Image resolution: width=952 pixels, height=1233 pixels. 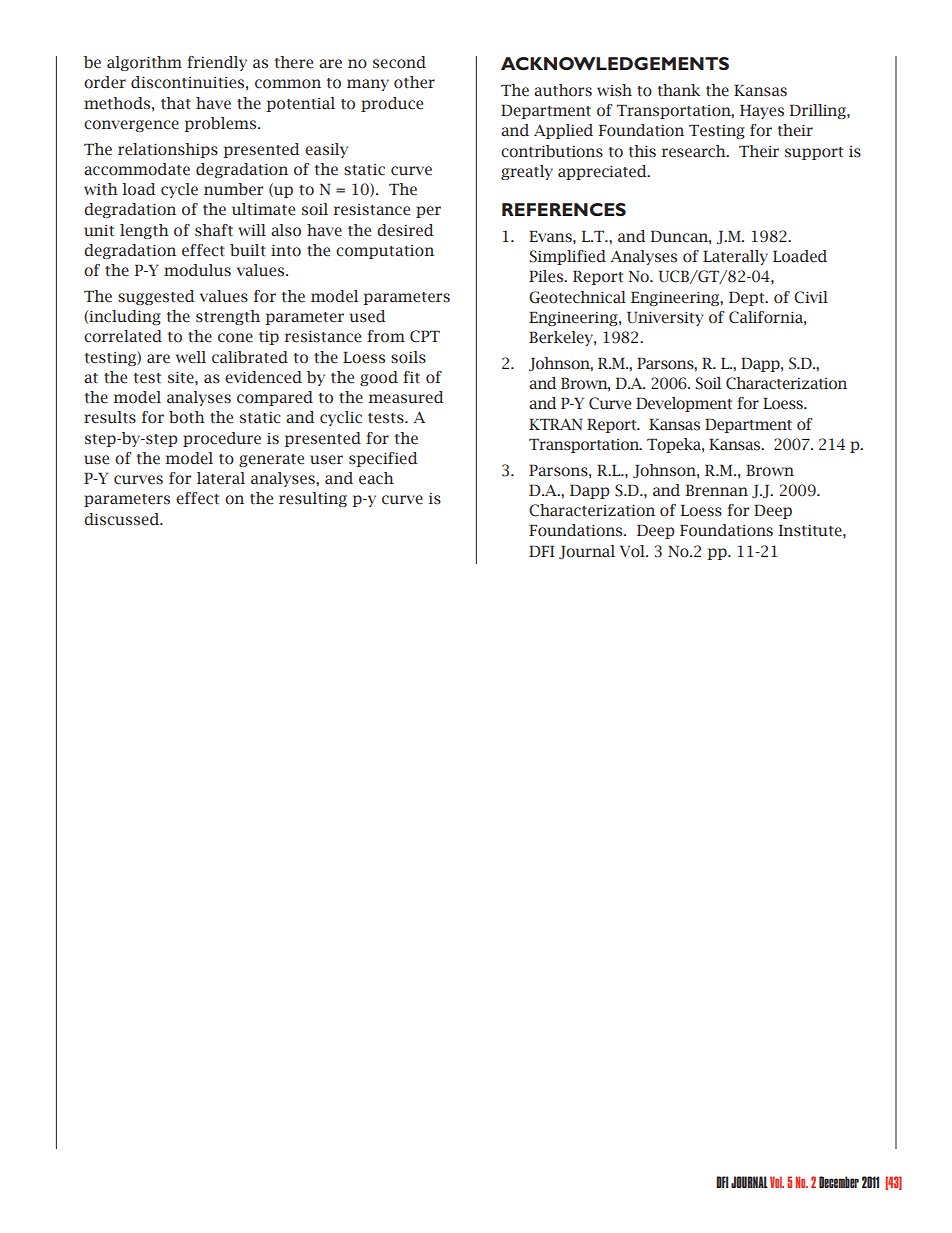 What do you see at coordinates (414, 82) in the image?
I see `other` at bounding box center [414, 82].
